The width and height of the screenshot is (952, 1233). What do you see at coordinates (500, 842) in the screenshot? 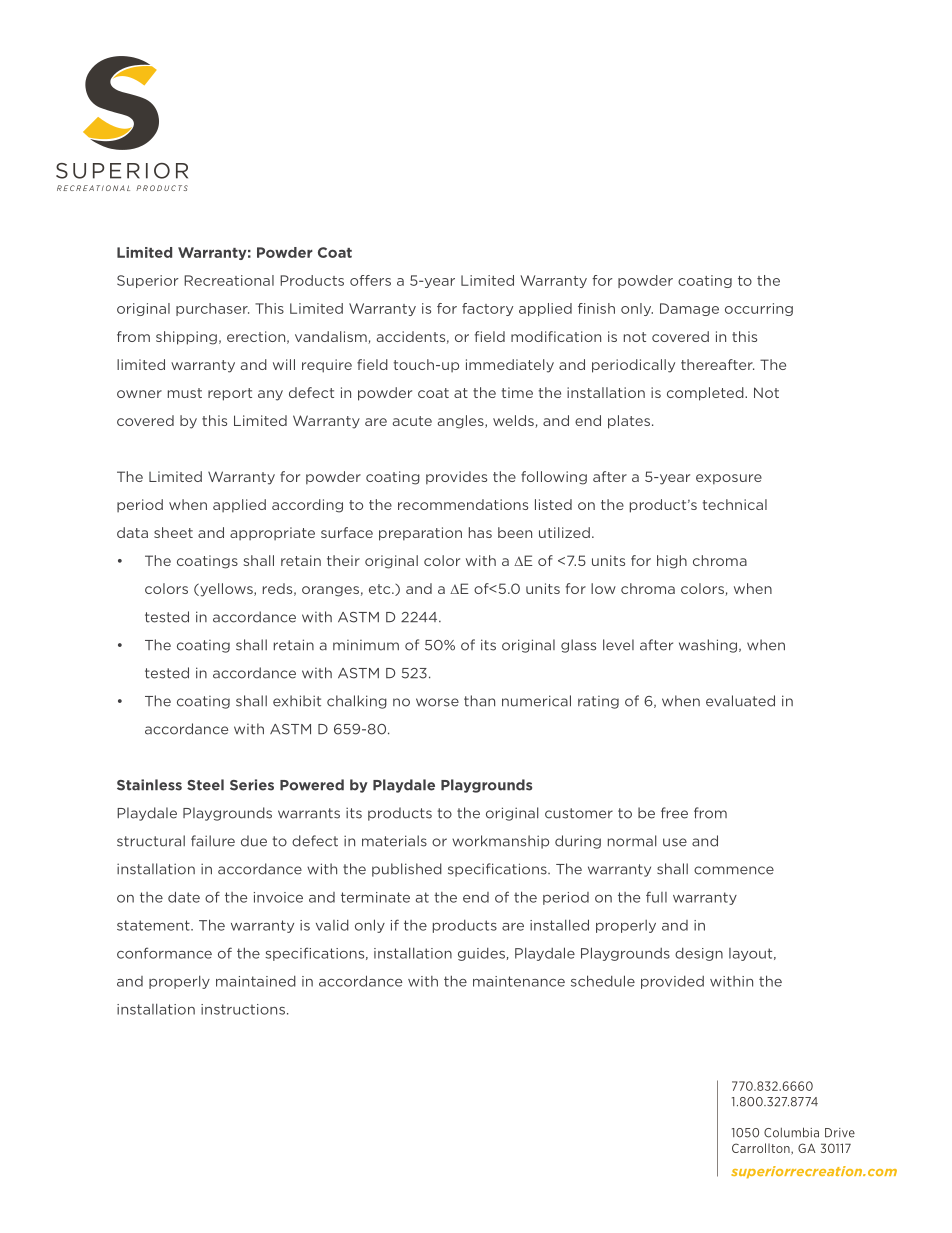
I see `workmanship` at bounding box center [500, 842].
